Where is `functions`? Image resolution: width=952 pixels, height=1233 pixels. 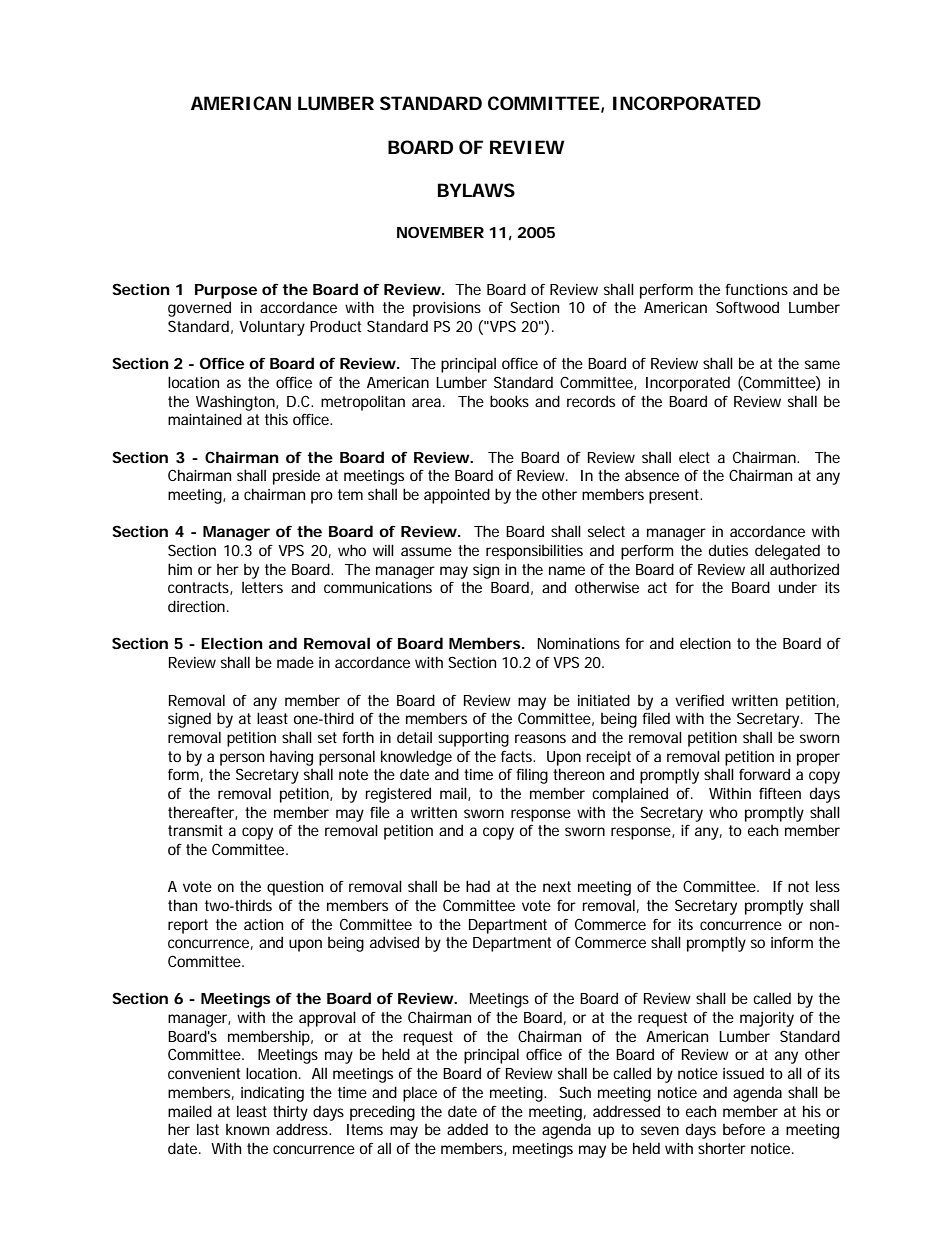
functions is located at coordinates (756, 289).
